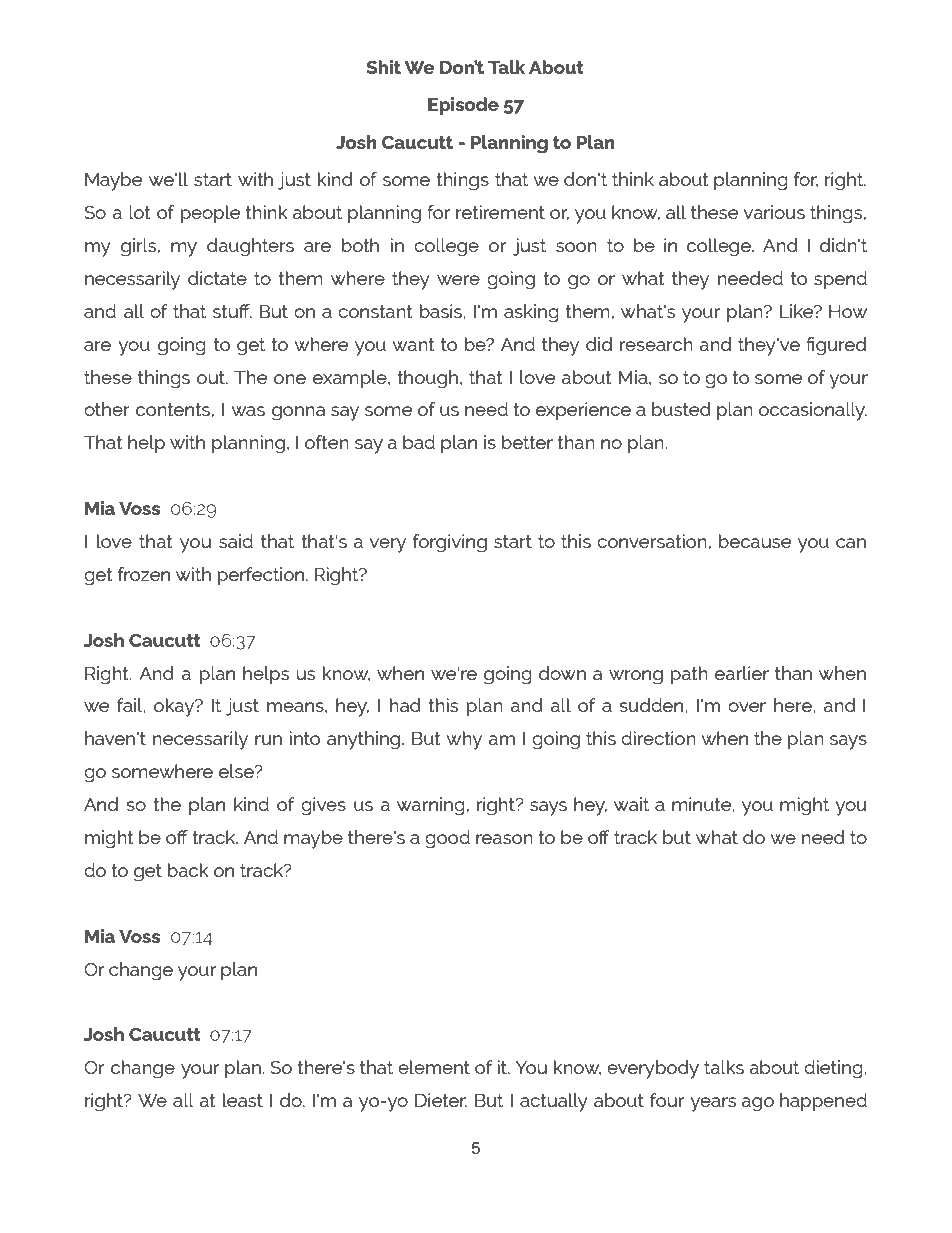  What do you see at coordinates (450, 543) in the screenshot?
I see `forgiving` at bounding box center [450, 543].
